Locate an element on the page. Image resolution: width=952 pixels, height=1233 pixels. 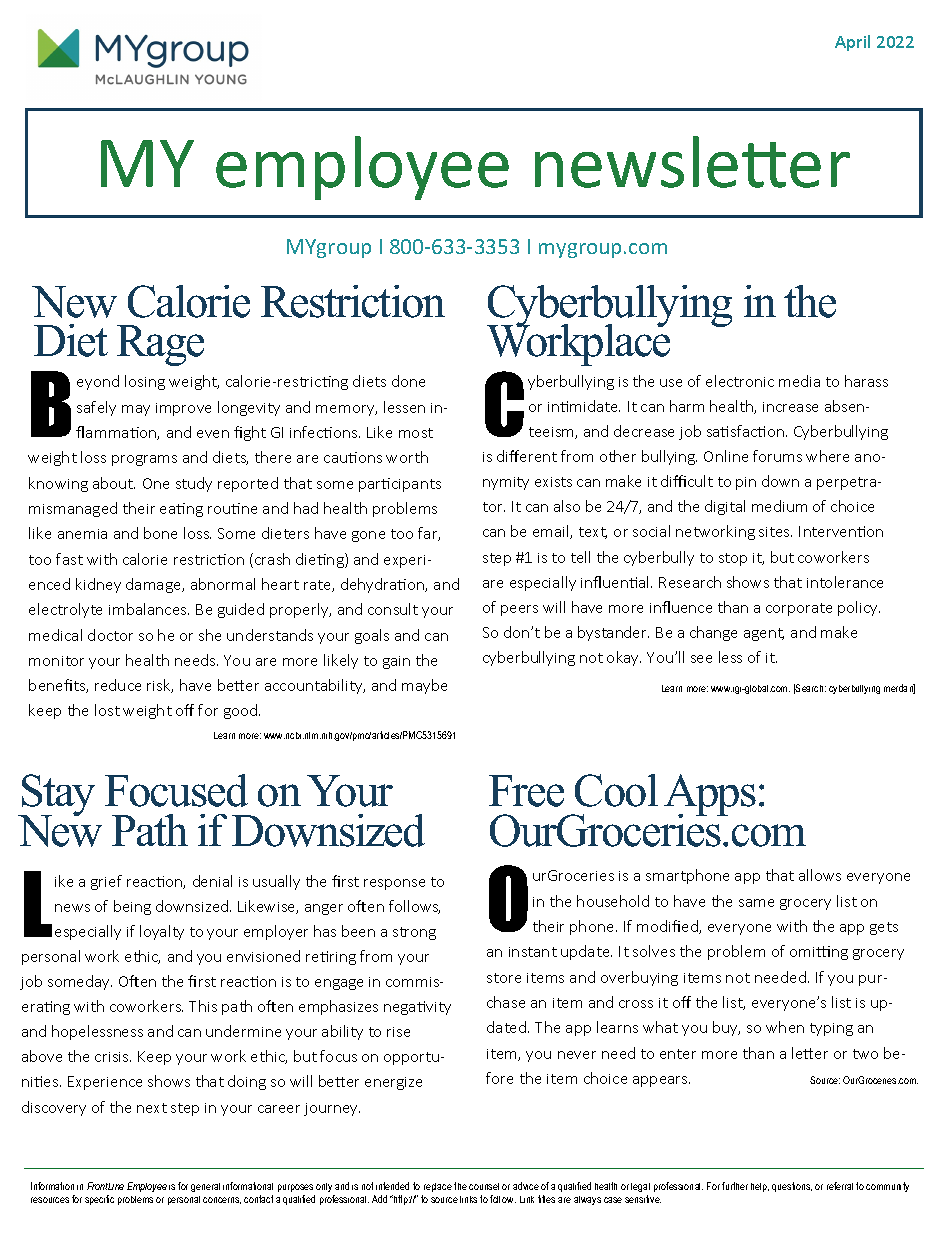
imbalances is located at coordinates (149, 609).
